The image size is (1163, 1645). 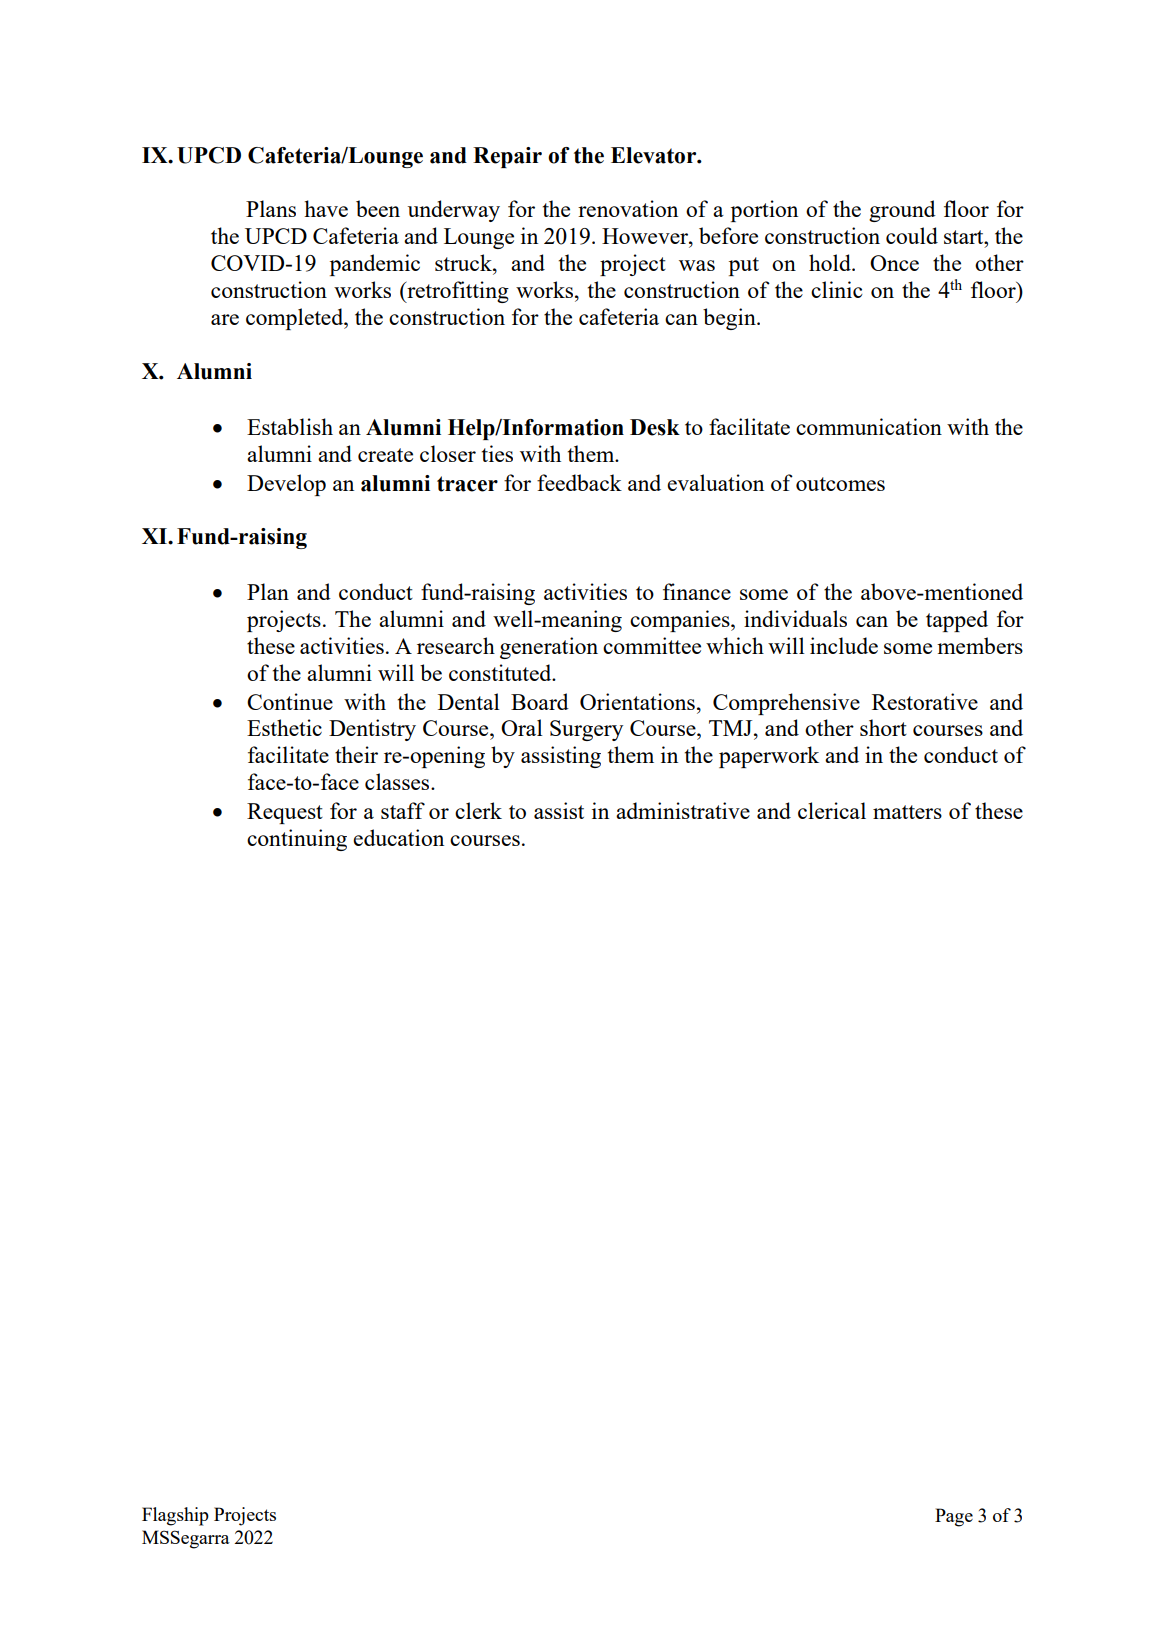 What do you see at coordinates (954, 1517) in the screenshot?
I see `Page` at bounding box center [954, 1517].
